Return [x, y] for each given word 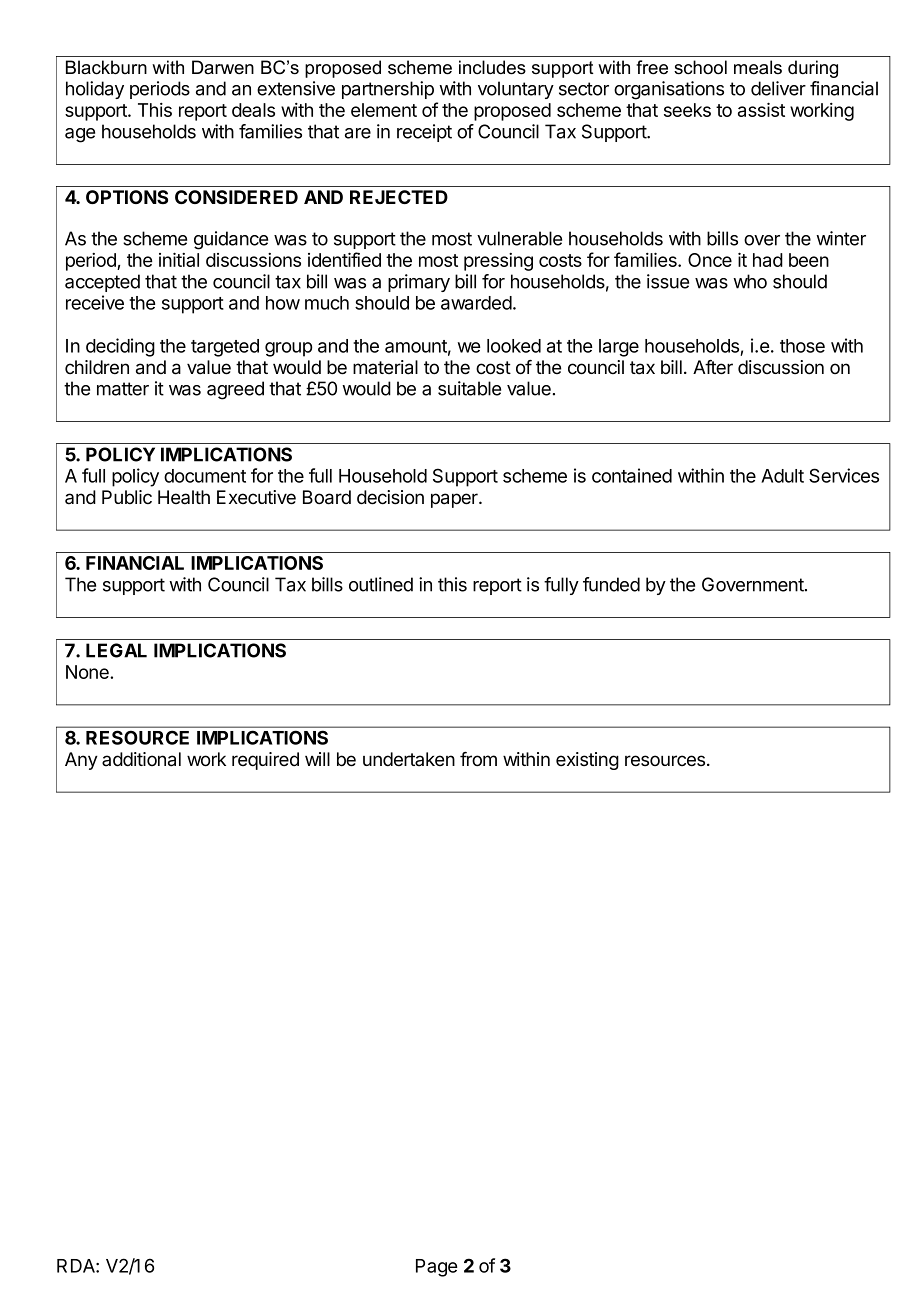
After [713, 367]
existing [587, 761]
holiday [95, 90]
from [478, 759]
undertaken [409, 759]
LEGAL [116, 650]
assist [761, 109]
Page [436, 1268]
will [317, 759]
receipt [424, 133]
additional [141, 759]
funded [611, 584]
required [265, 761]
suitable [469, 388]
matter [123, 389]
